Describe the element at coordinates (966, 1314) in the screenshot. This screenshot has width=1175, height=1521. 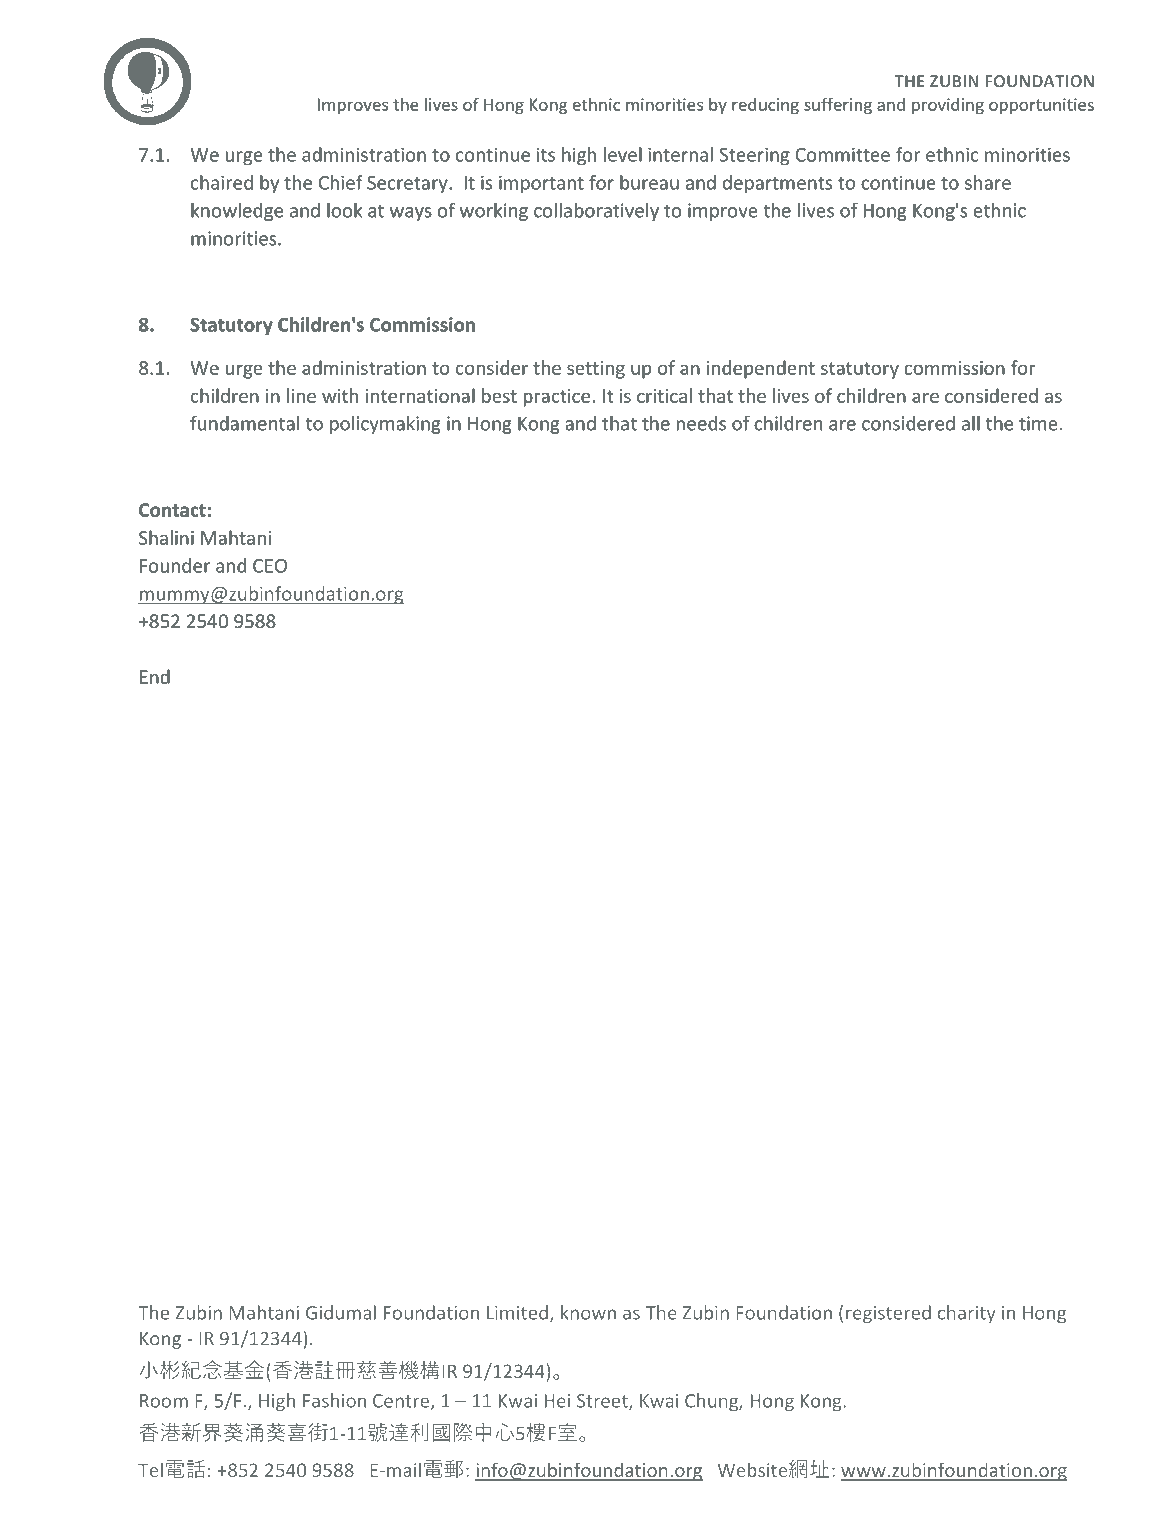
I see `charity` at that location.
